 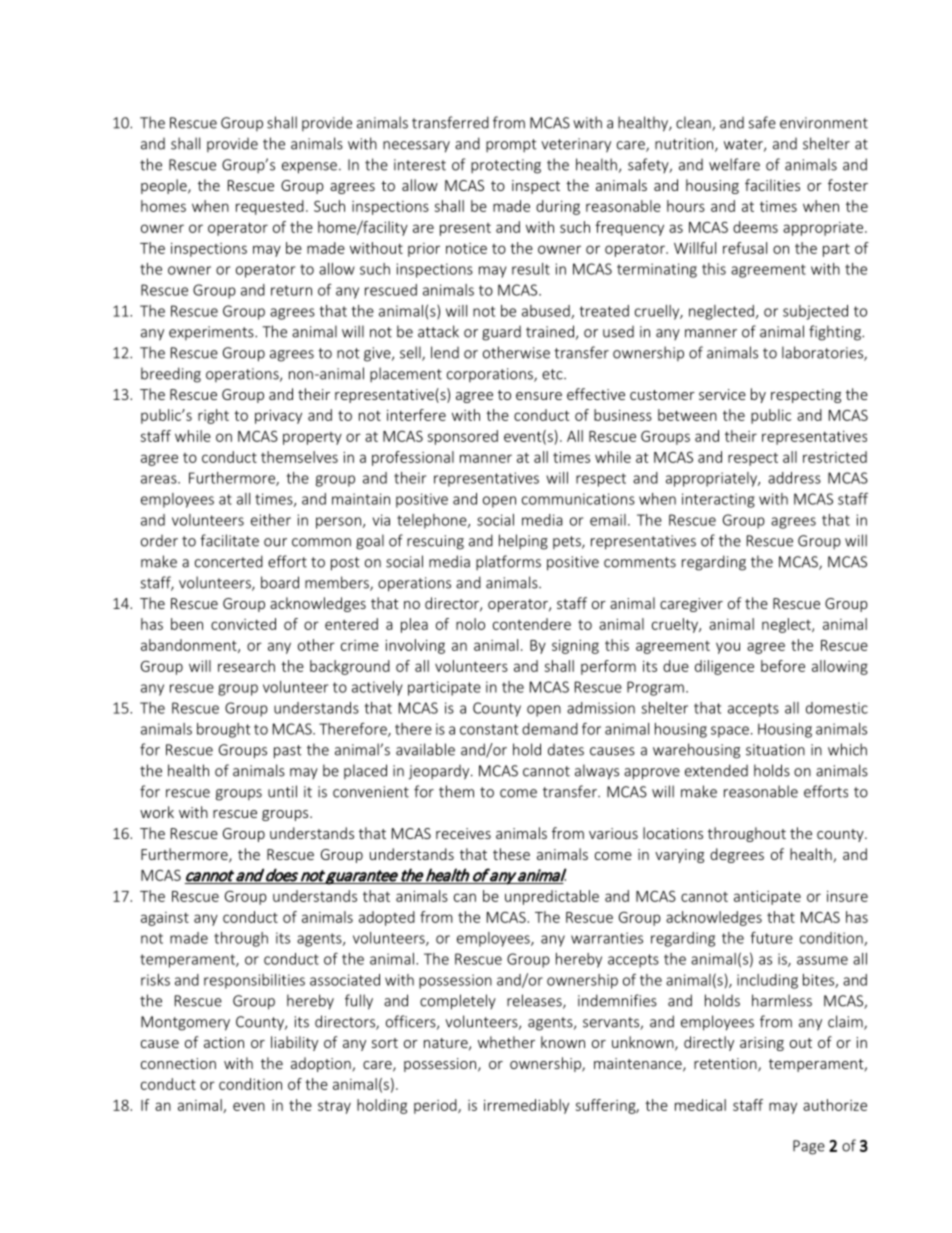 What do you see at coordinates (794, 478) in the image?
I see `address` at bounding box center [794, 478].
